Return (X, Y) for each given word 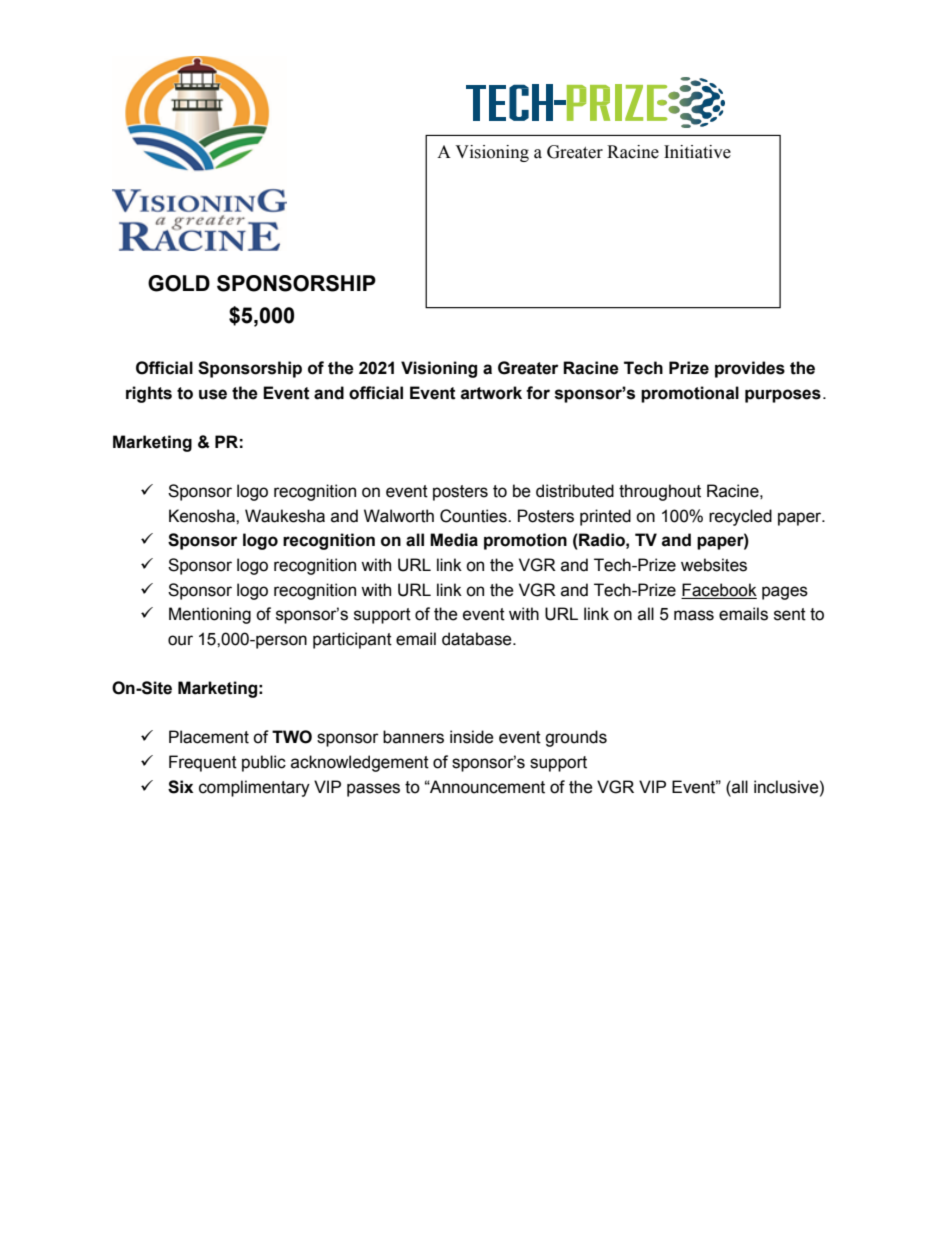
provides (750, 369)
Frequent (203, 763)
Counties (474, 516)
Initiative (697, 152)
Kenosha (203, 516)
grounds (576, 738)
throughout (660, 492)
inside (472, 737)
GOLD (179, 283)
